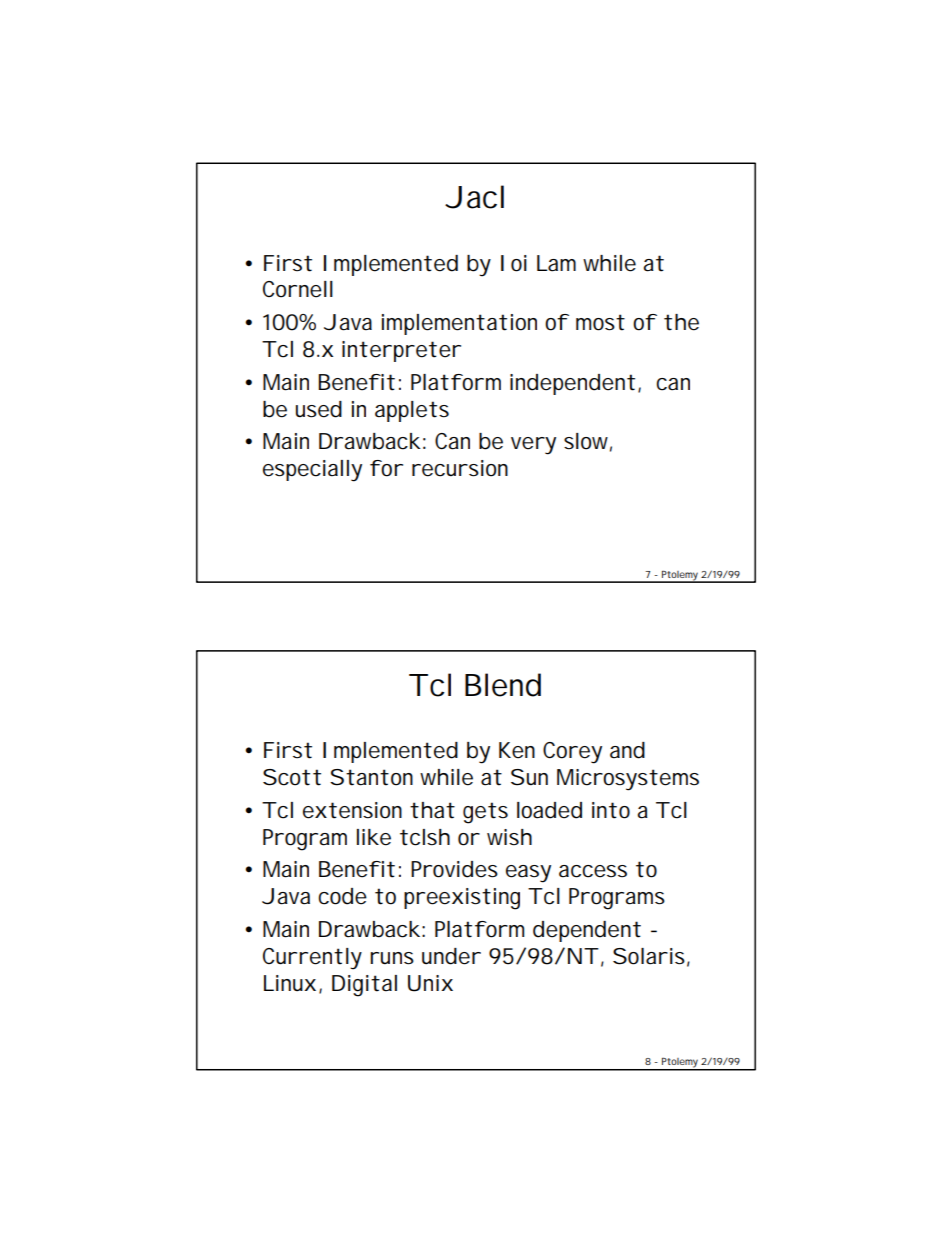 Image resolution: width=952 pixels, height=1233 pixels. I want to click on most, so click(600, 322).
